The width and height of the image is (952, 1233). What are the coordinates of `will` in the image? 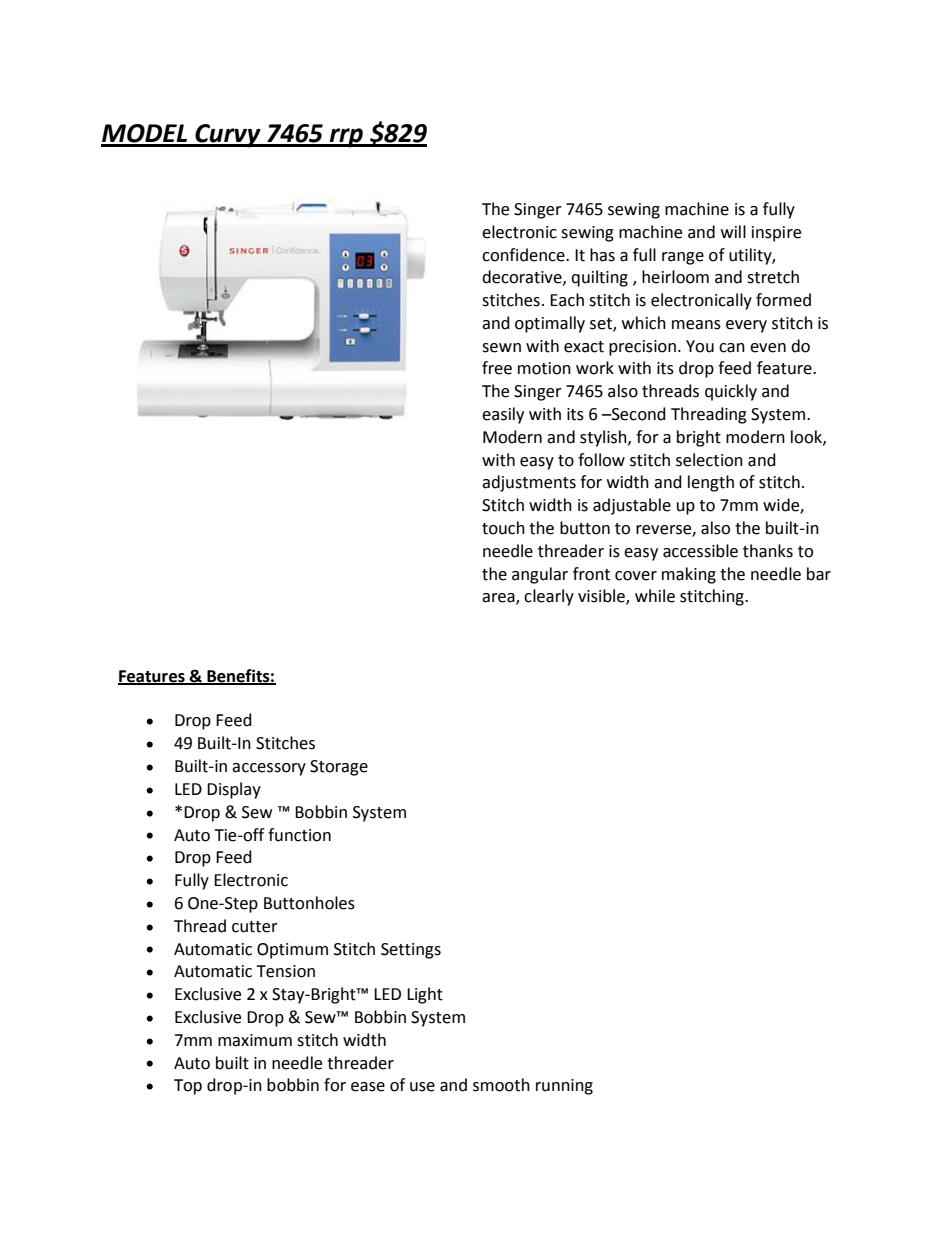 It's located at (733, 231).
